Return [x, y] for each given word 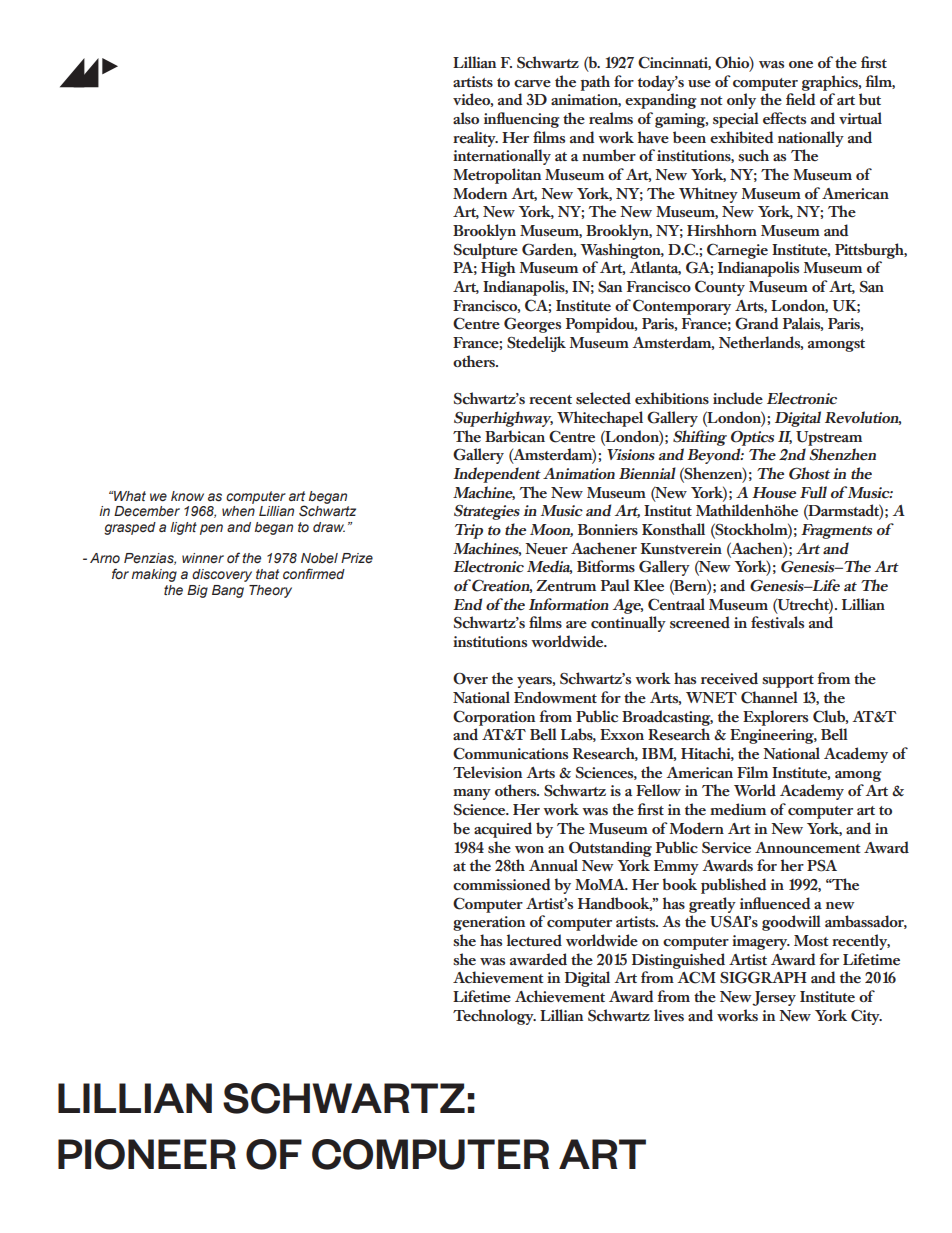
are [576, 624]
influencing [522, 120]
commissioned [502, 884]
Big [197, 591]
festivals [777, 622]
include [738, 398]
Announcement [808, 848]
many [472, 794]
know [187, 496]
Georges [532, 325]
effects [784, 118]
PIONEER [147, 1154]
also [466, 118]
